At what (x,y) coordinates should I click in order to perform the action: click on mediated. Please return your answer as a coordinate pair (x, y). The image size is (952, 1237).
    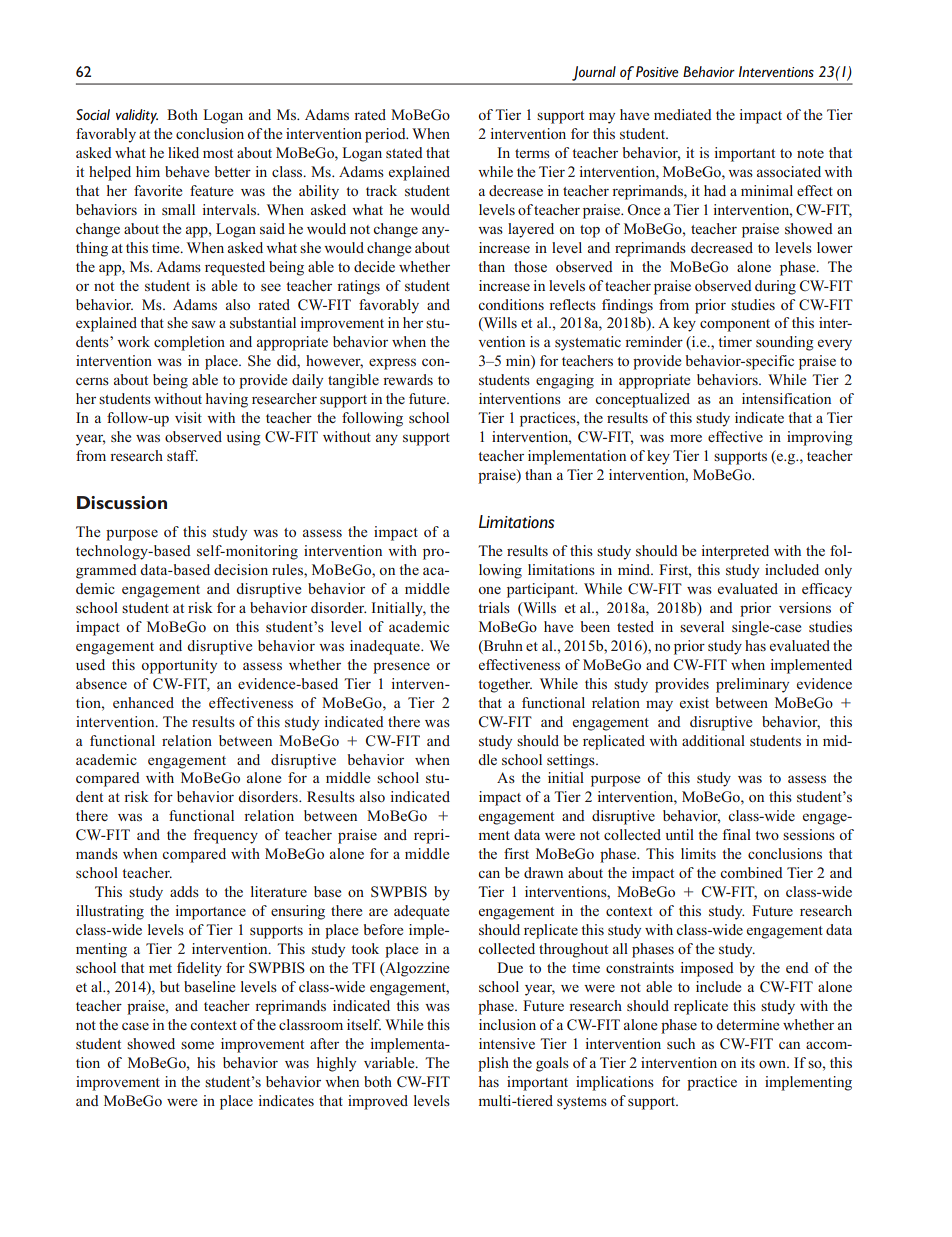
    Looking at the image, I should click on (683, 114).
